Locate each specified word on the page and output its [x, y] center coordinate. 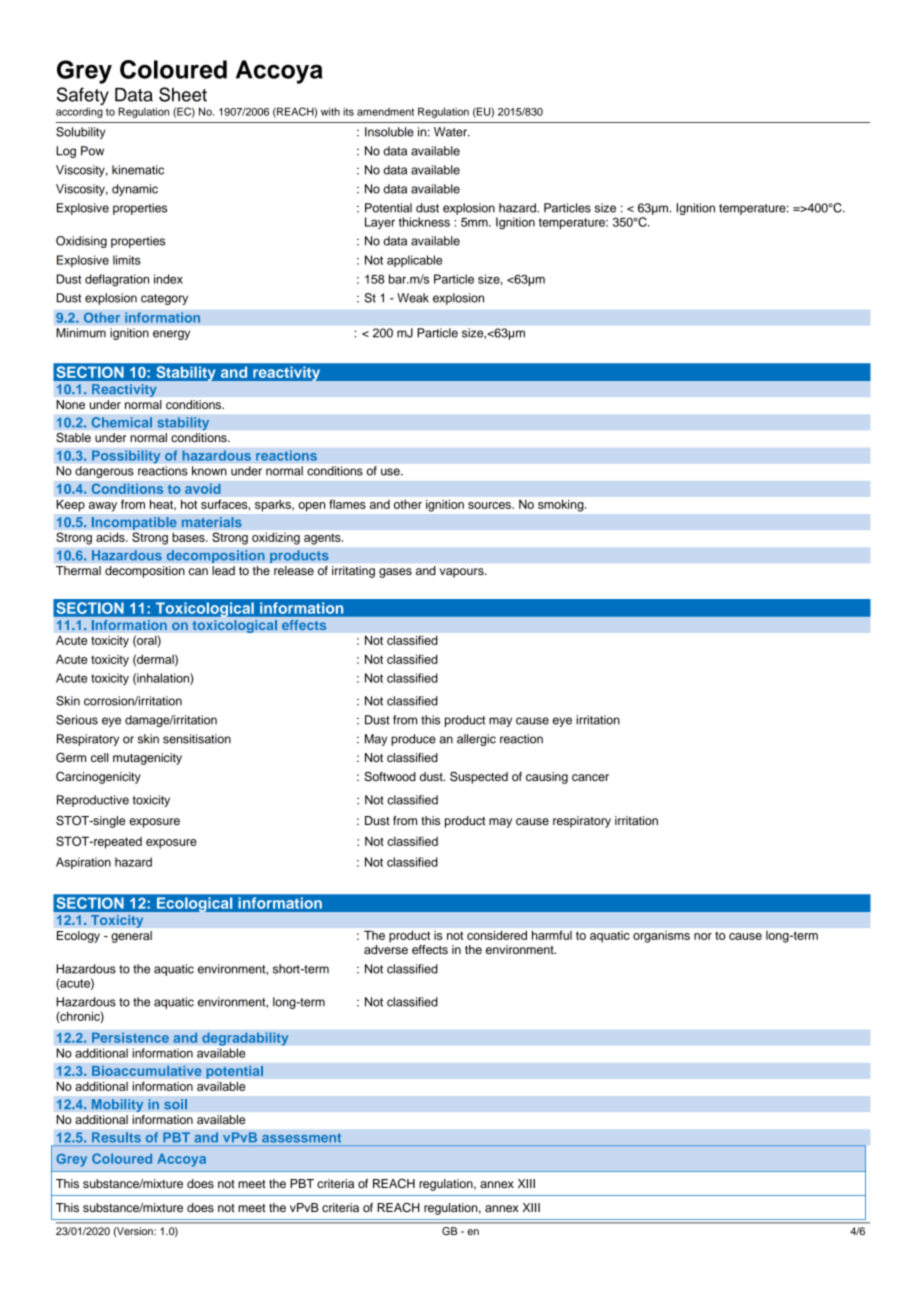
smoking [562, 506]
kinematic [138, 170]
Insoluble [389, 132]
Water [451, 132]
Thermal [78, 570]
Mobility [117, 1105]
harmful [552, 935]
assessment [301, 1138]
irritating [353, 572]
